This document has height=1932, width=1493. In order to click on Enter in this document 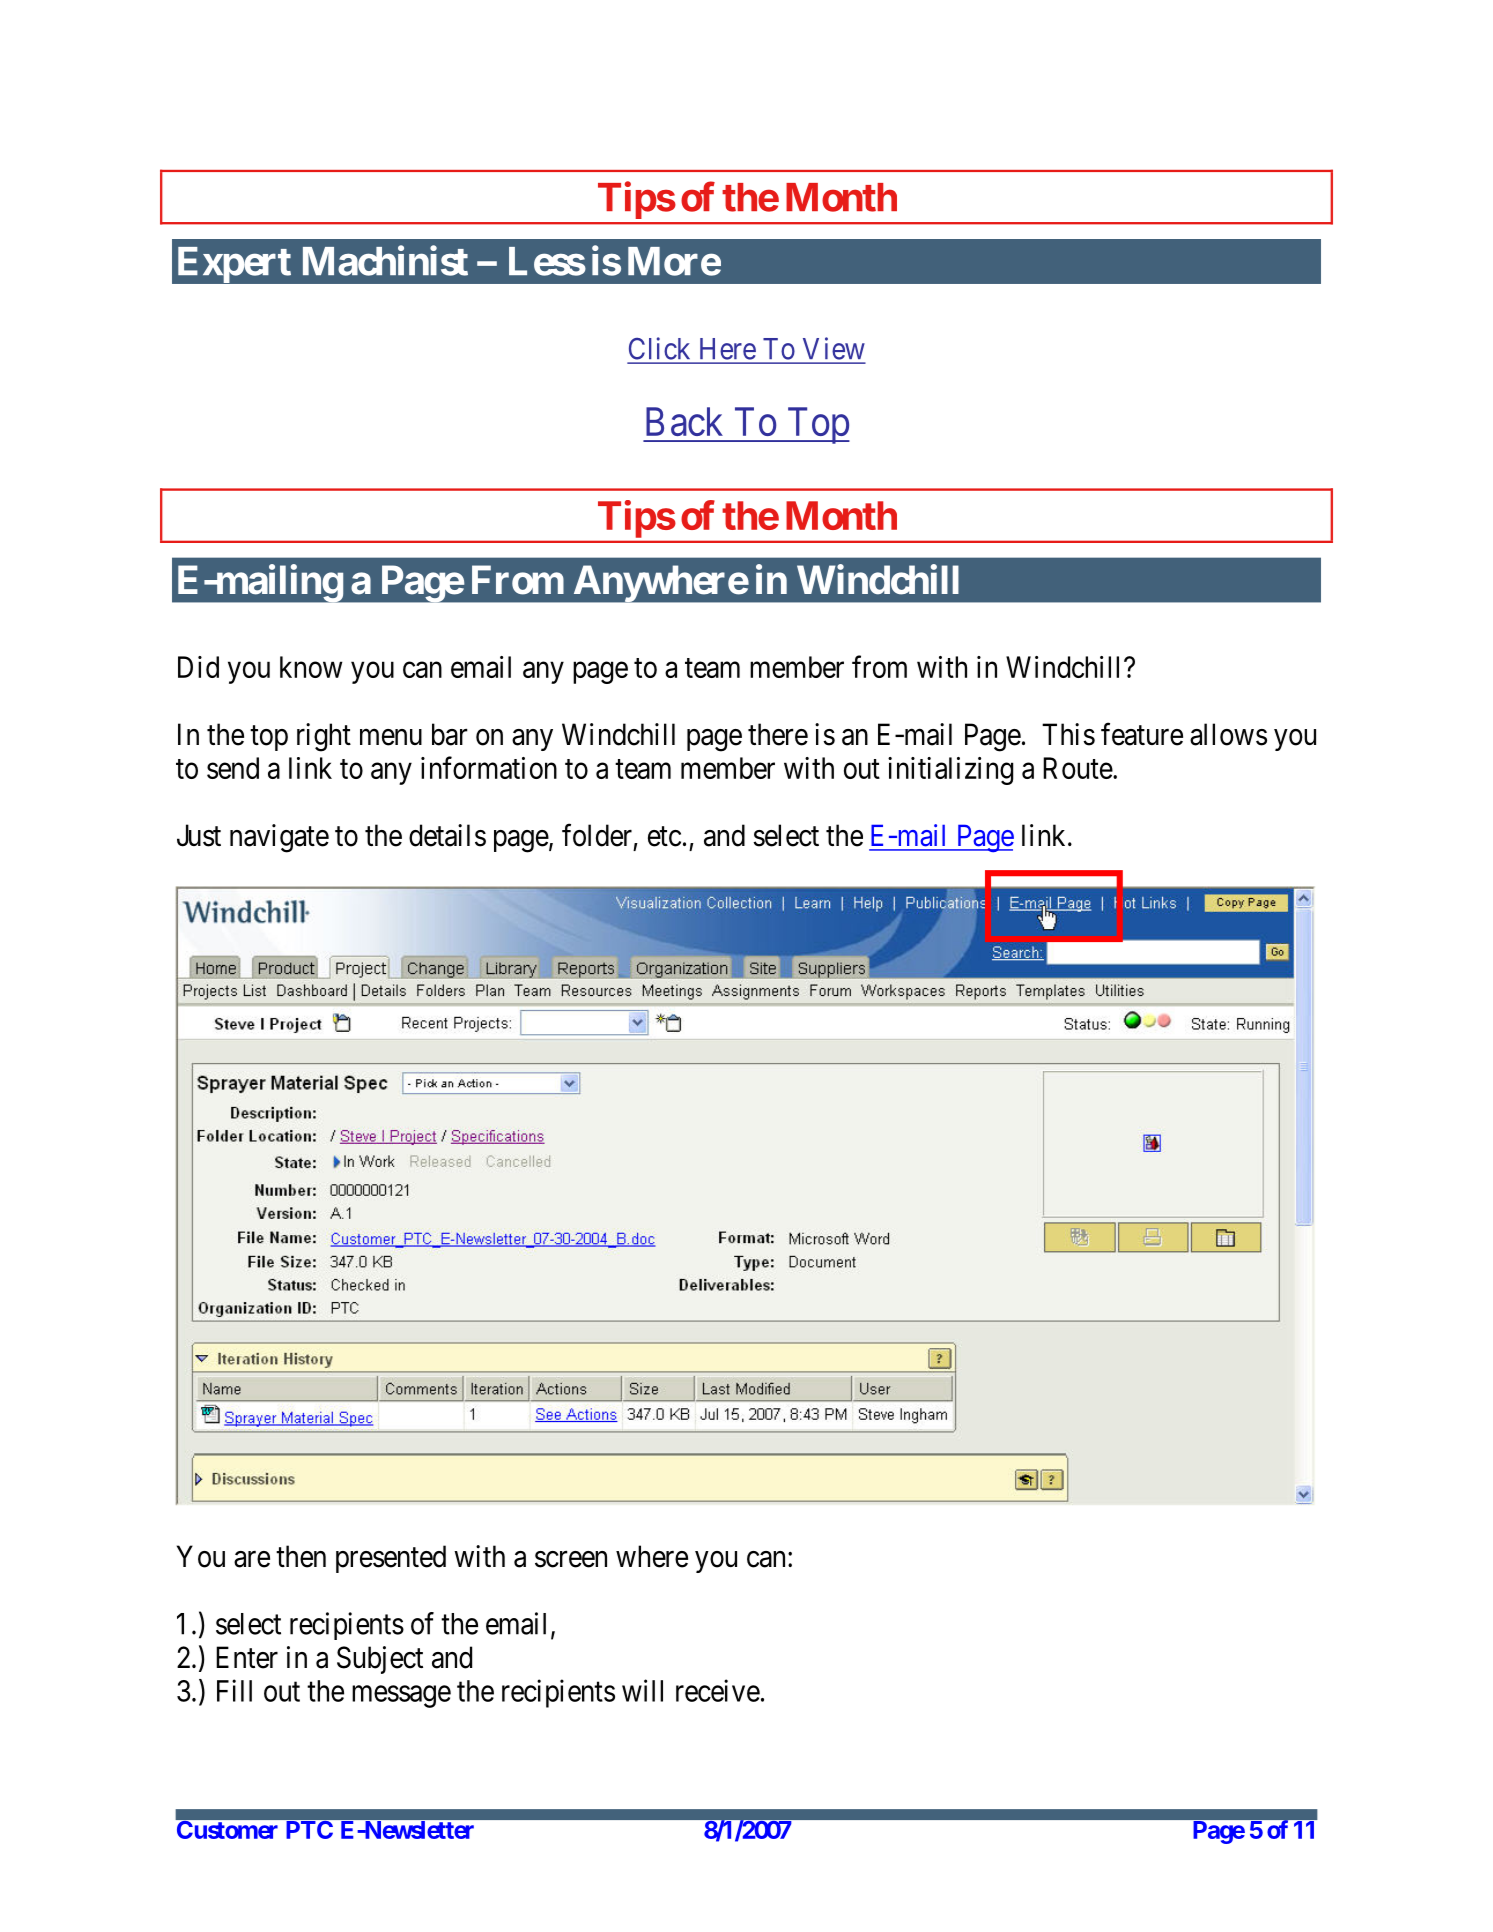, I will do `click(247, 1657)`.
